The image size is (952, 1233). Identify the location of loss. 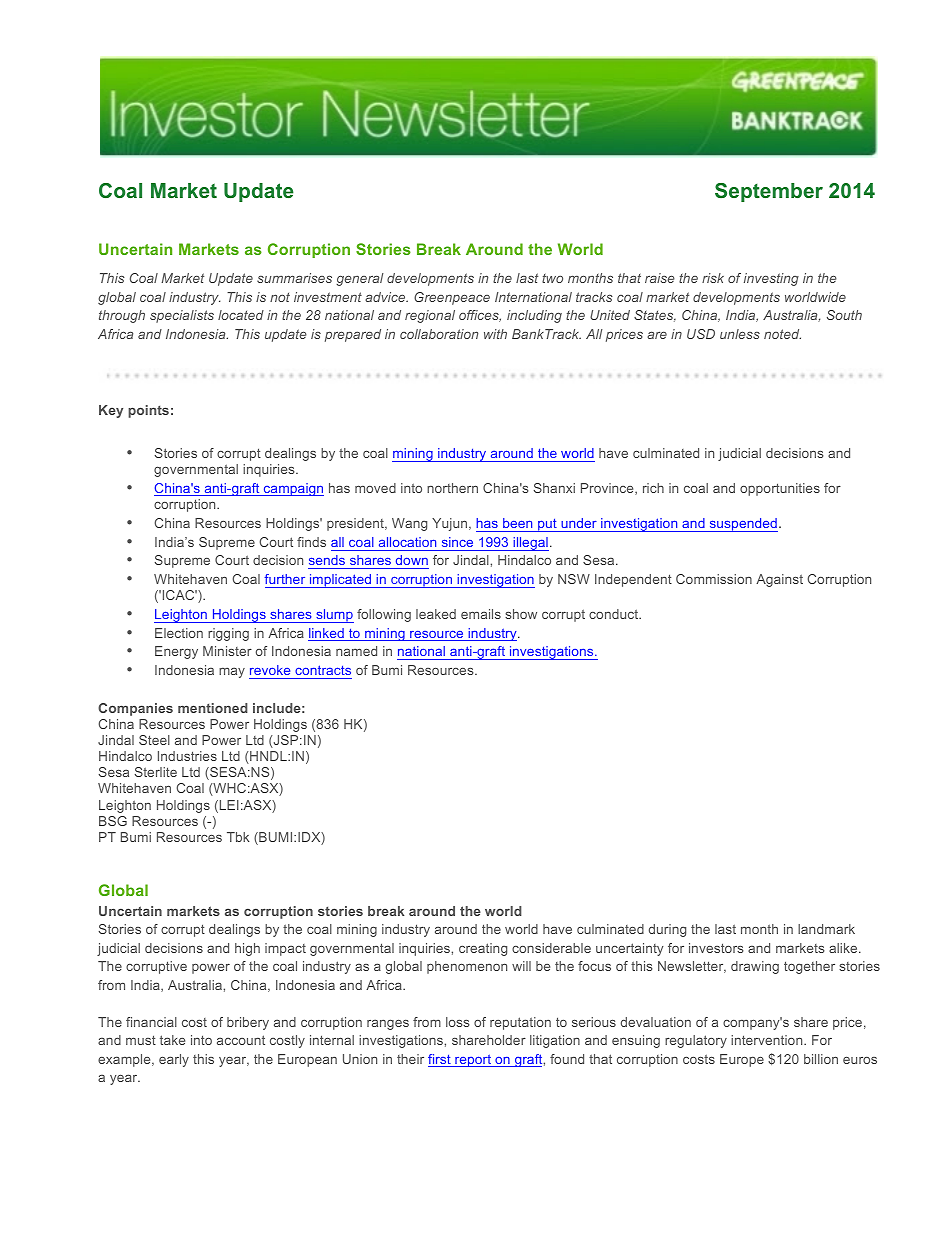
(458, 1022).
